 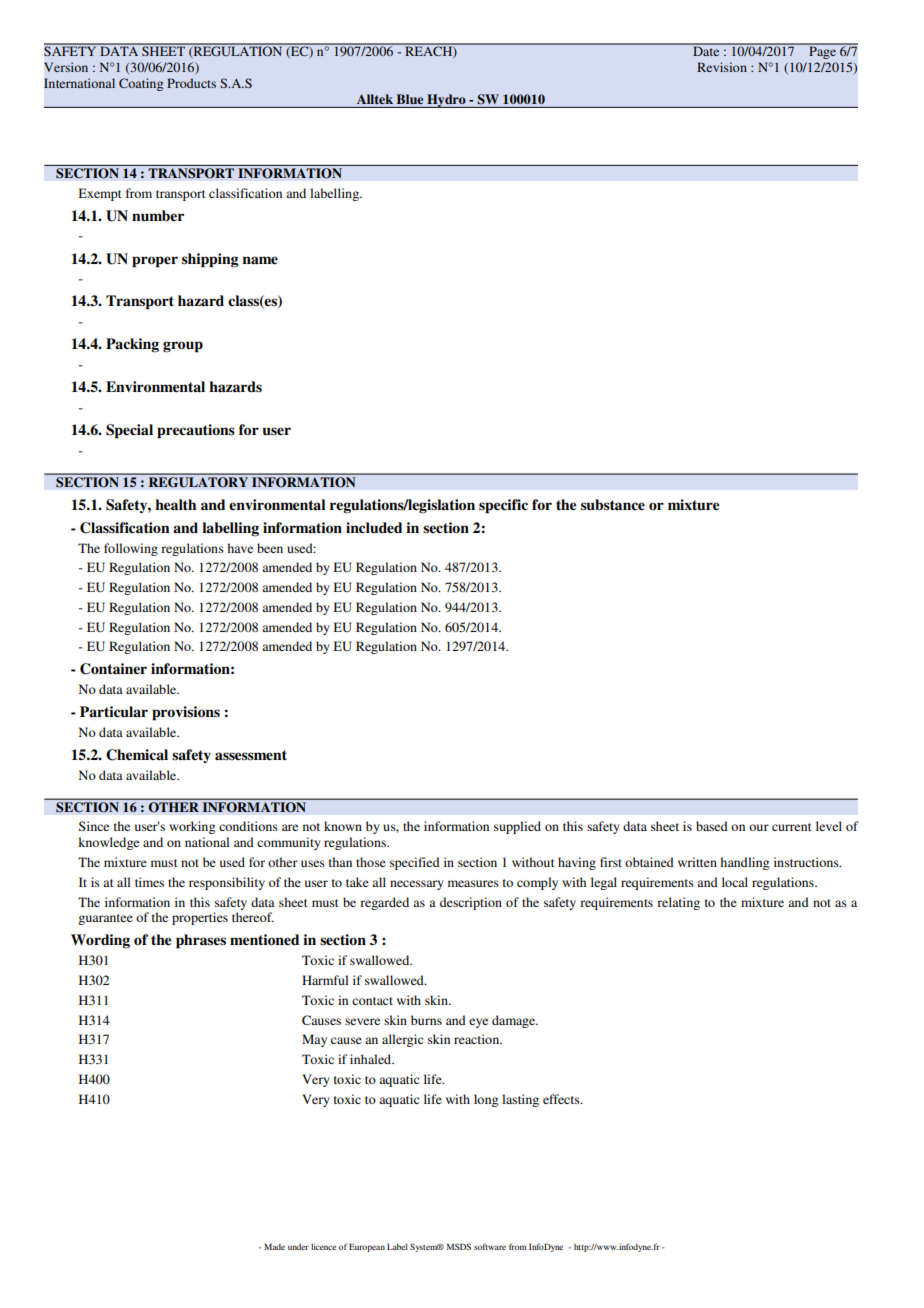 What do you see at coordinates (712, 826) in the image?
I see `based` at bounding box center [712, 826].
